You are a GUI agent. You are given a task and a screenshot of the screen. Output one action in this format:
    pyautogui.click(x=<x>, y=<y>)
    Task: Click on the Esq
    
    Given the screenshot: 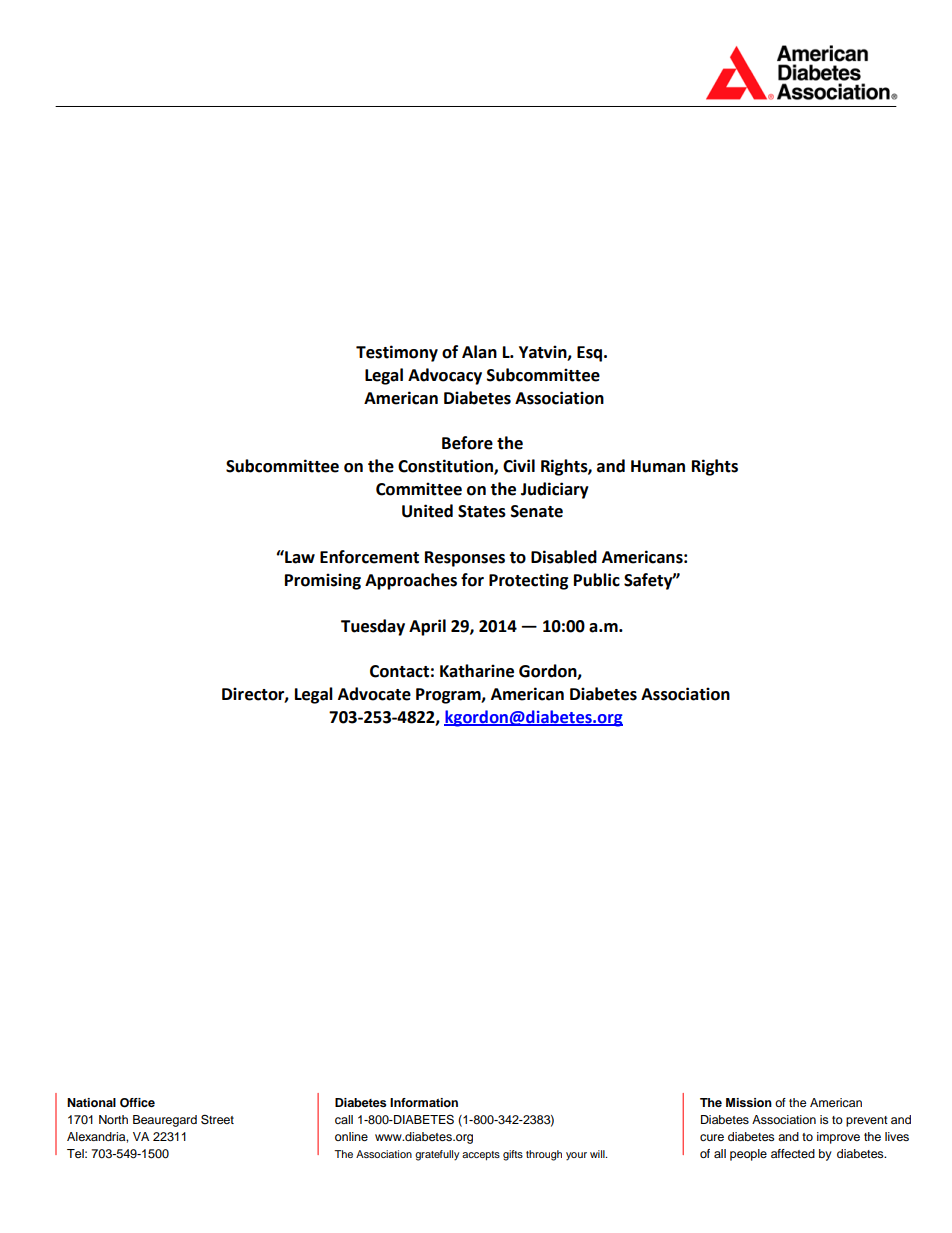 What is the action you would take?
    pyautogui.click(x=589, y=354)
